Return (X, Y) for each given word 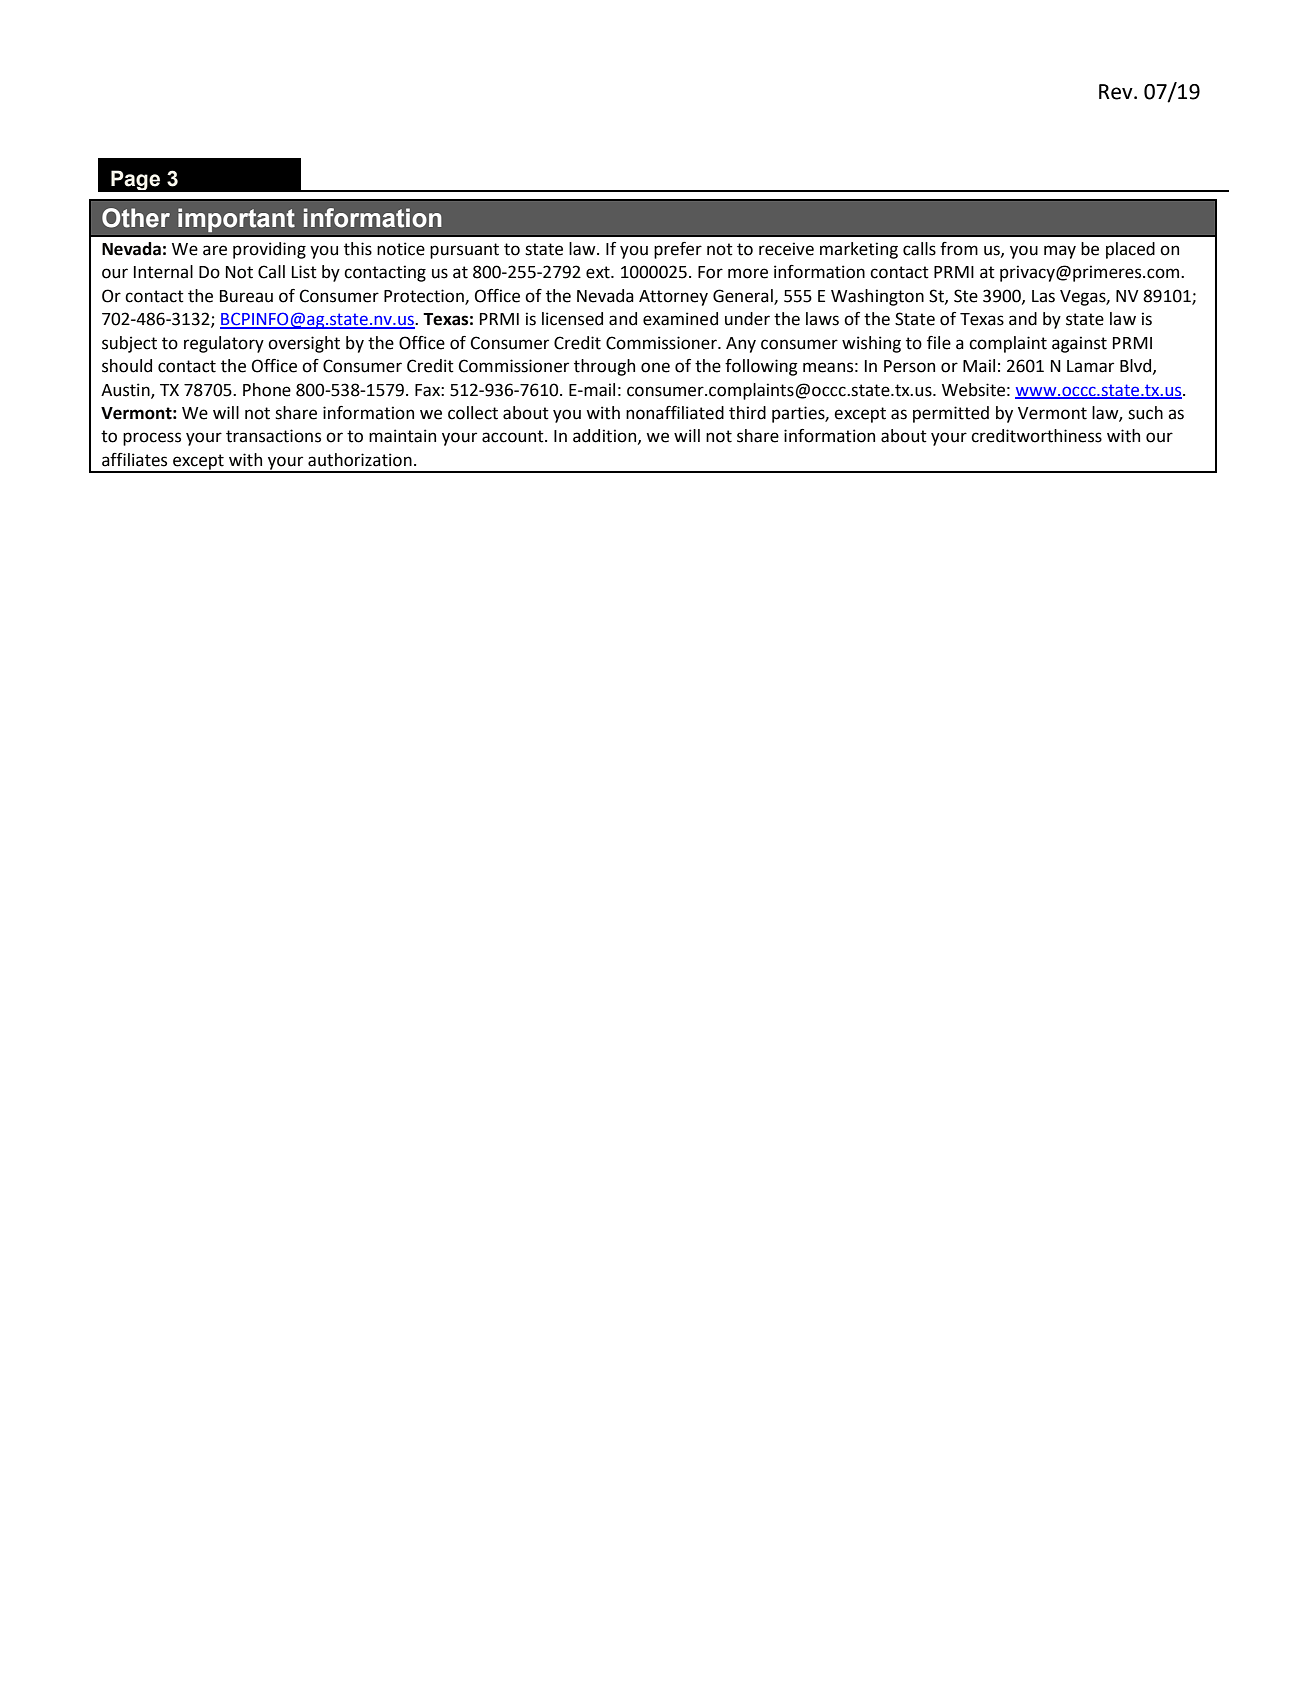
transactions (273, 436)
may (1060, 252)
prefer (678, 250)
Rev (1117, 92)
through (604, 367)
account (514, 436)
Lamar (1090, 366)
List (304, 272)
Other (136, 218)
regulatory (224, 344)
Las (1043, 296)
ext (599, 272)
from (959, 249)
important (236, 220)
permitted (951, 414)
